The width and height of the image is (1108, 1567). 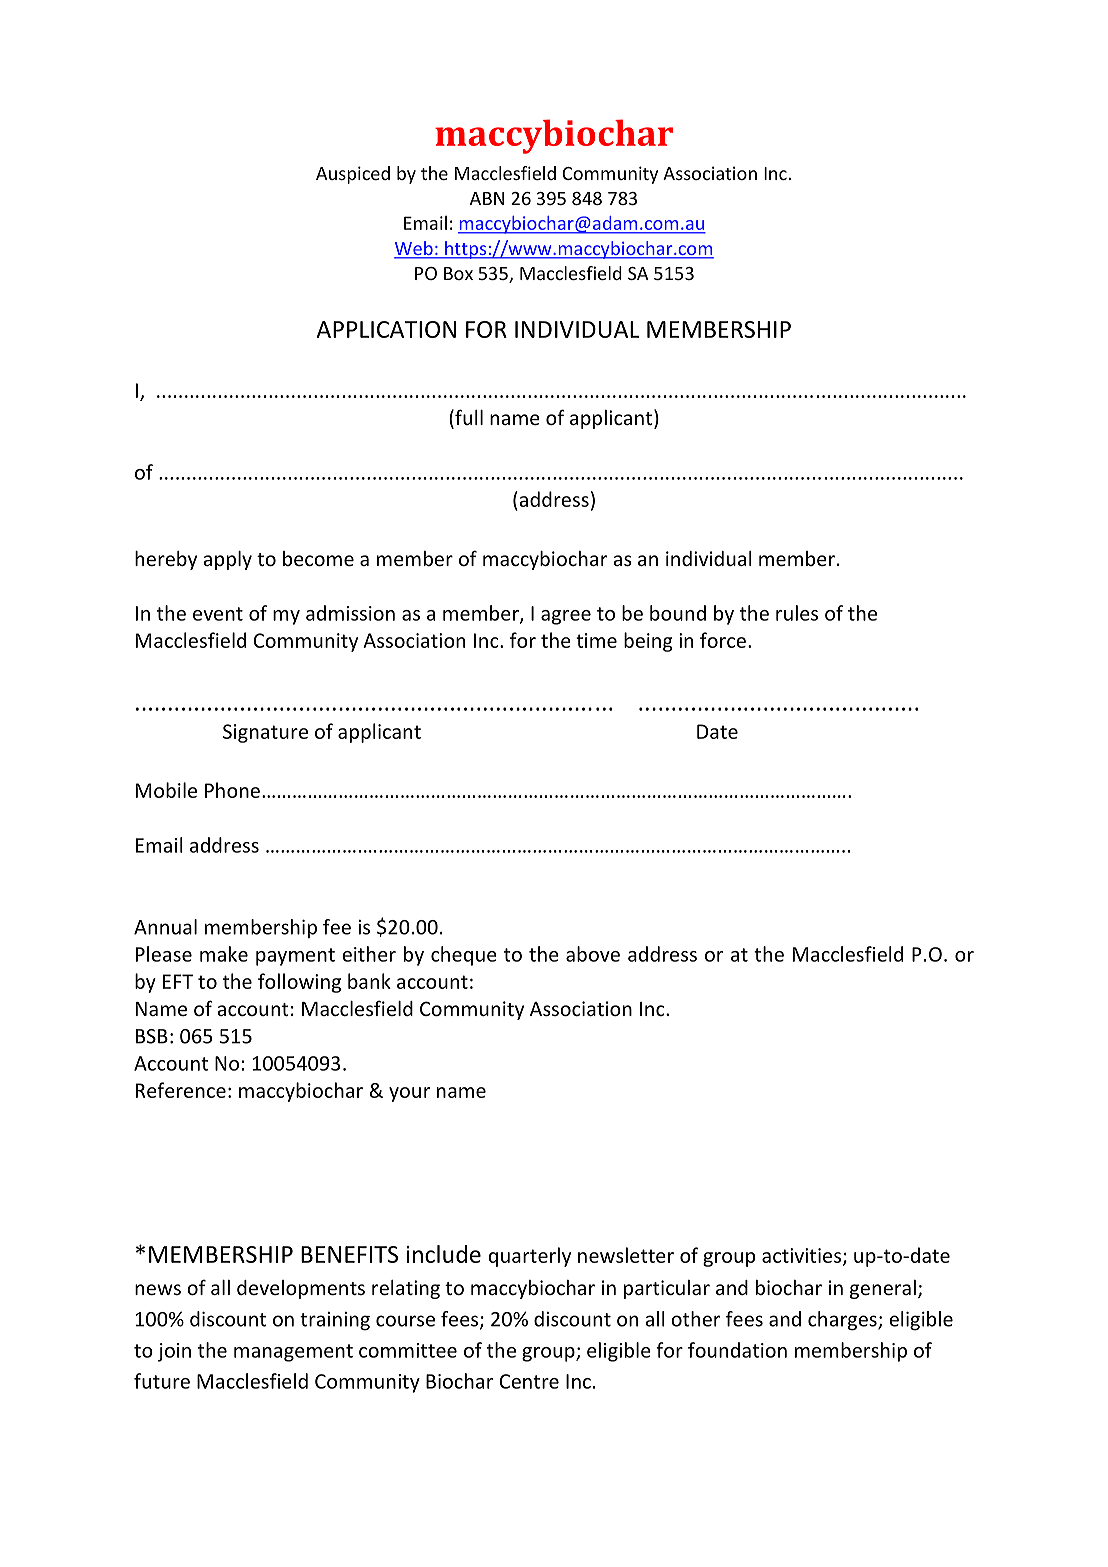 I want to click on management, so click(x=293, y=1353).
